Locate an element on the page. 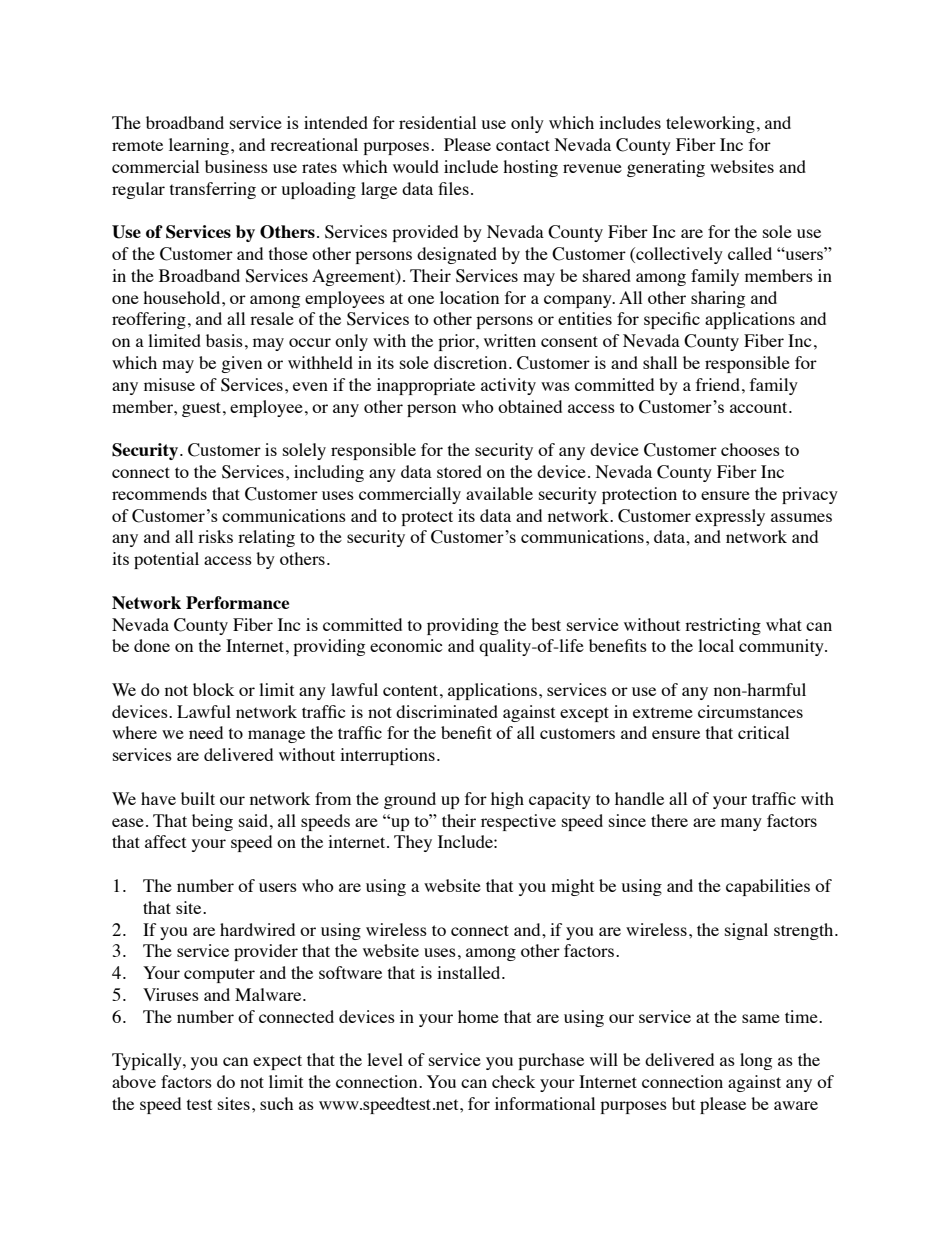  best is located at coordinates (546, 624).
